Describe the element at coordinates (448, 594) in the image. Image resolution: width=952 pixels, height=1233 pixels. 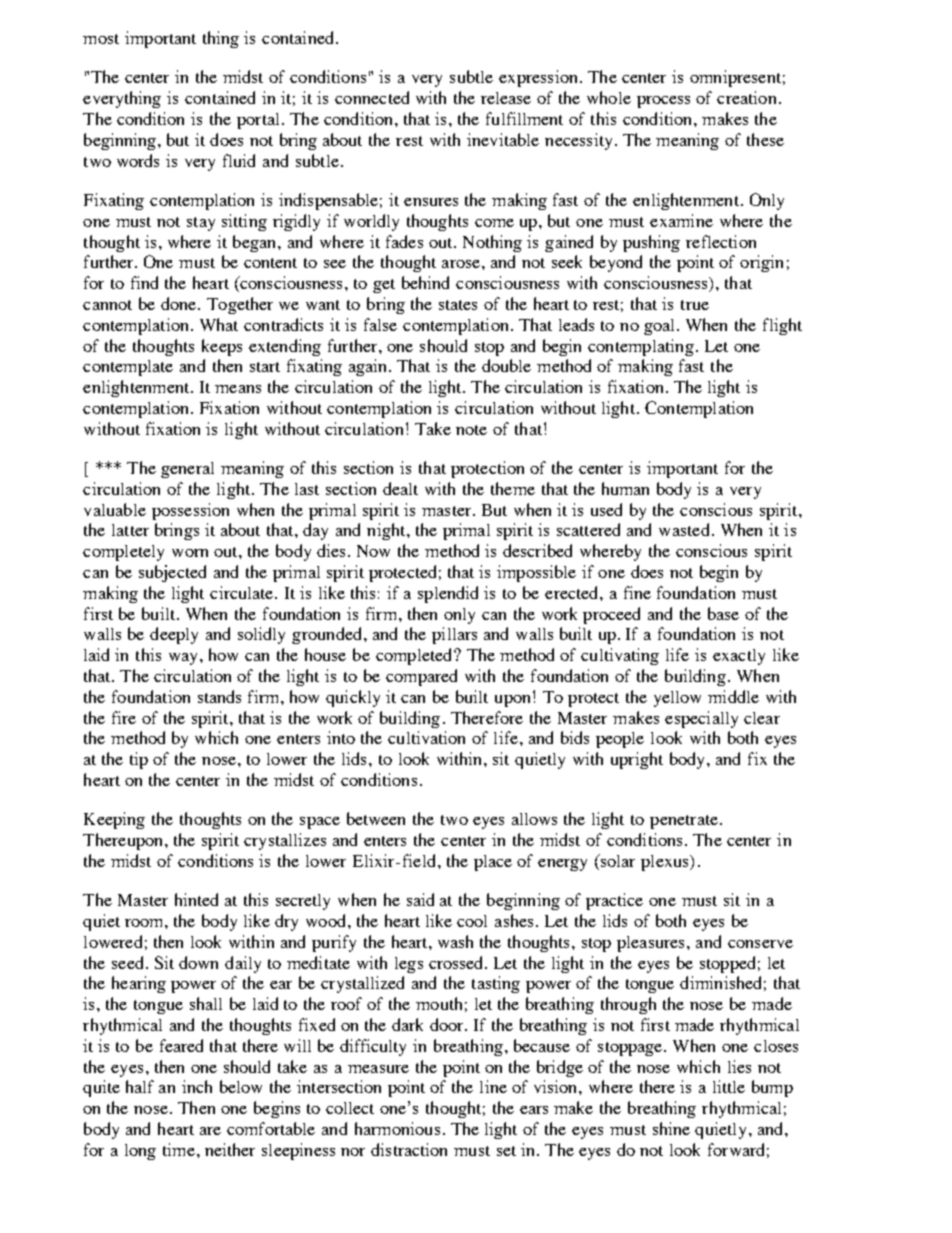
I see `splendid` at that location.
